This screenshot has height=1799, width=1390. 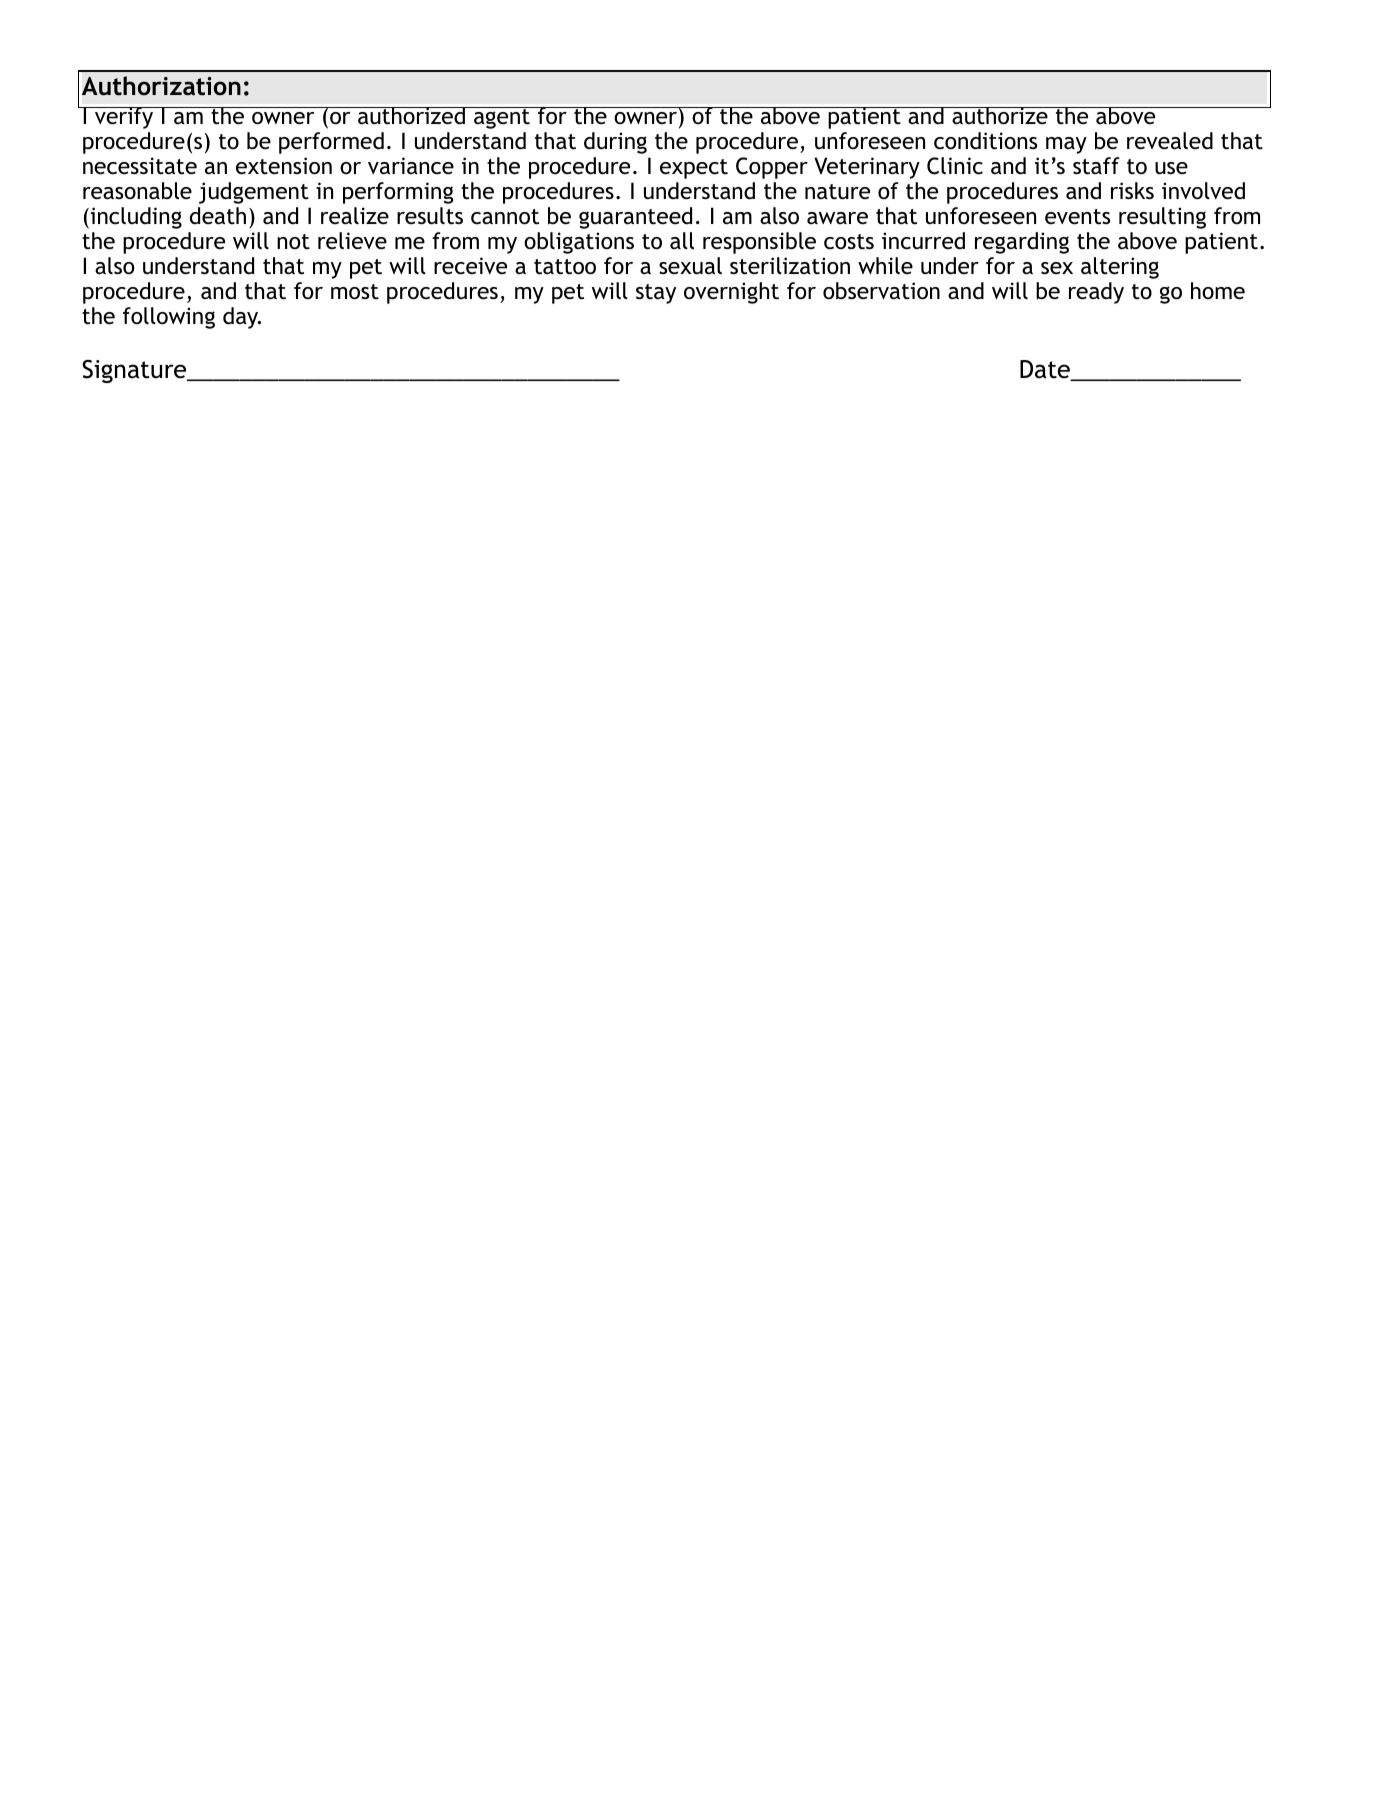 What do you see at coordinates (502, 118) in the screenshot?
I see `agent` at bounding box center [502, 118].
